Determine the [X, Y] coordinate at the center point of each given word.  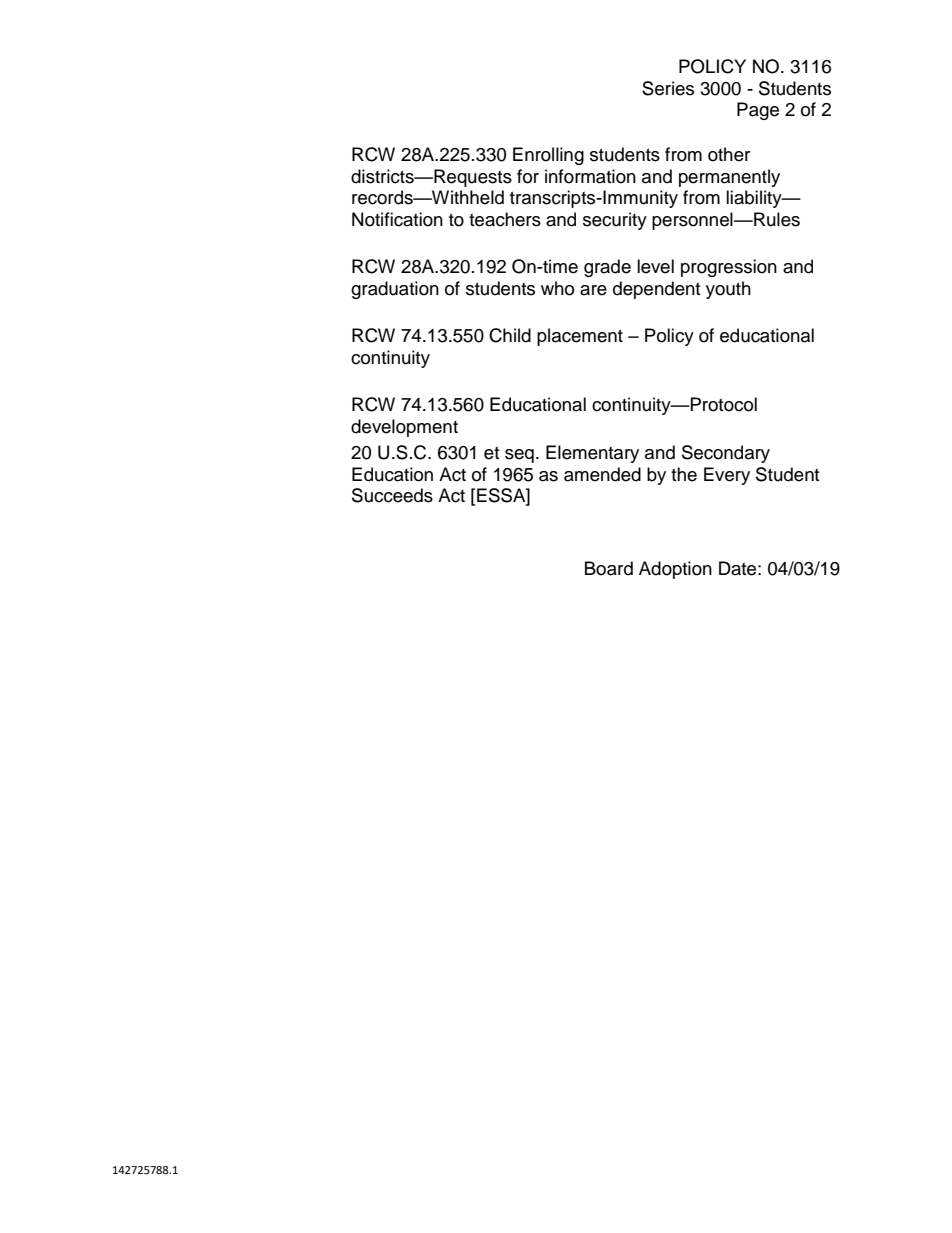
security [615, 221]
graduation [395, 290]
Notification [397, 219]
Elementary [592, 454]
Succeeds [392, 495]
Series [668, 88]
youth [728, 290]
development [404, 428]
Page [758, 111]
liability [755, 199]
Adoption [675, 570]
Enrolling [548, 156]
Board [609, 568]
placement [580, 337]
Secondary [726, 454]
